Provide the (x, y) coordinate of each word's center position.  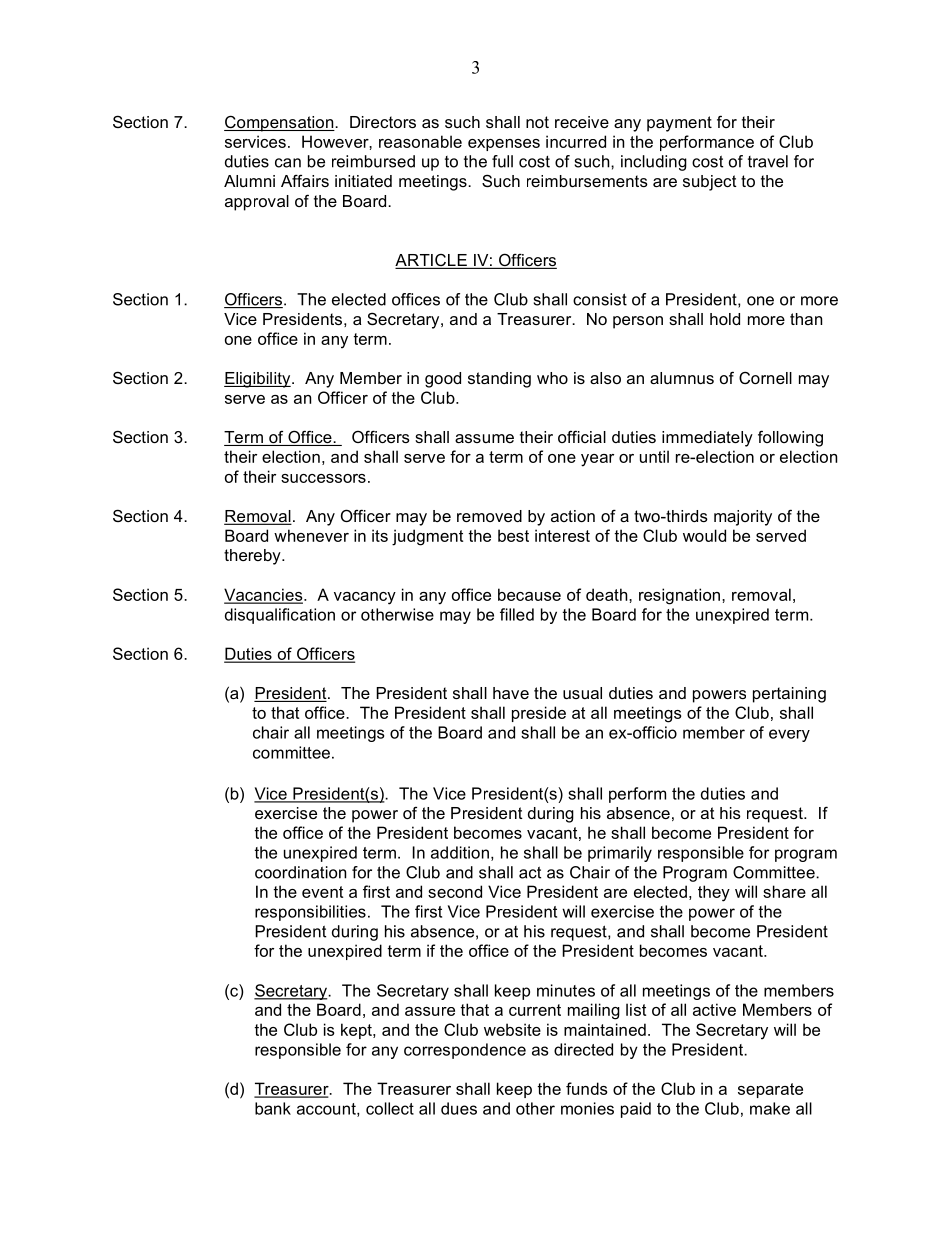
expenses (504, 145)
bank (273, 1108)
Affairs (305, 180)
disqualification (280, 616)
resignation (681, 596)
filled (517, 614)
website (512, 1029)
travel (768, 161)
